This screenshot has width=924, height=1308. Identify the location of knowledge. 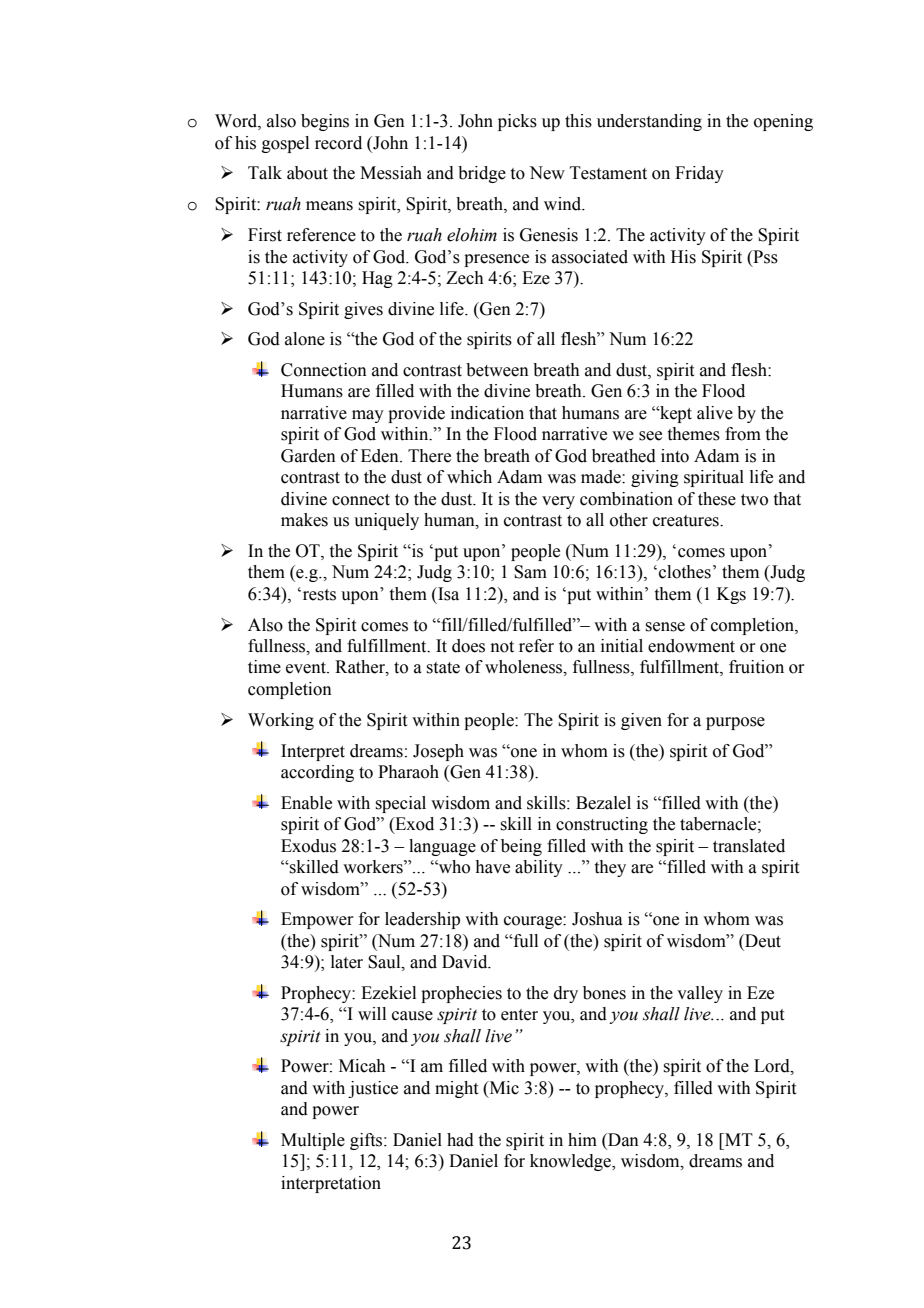
(571, 1162).
